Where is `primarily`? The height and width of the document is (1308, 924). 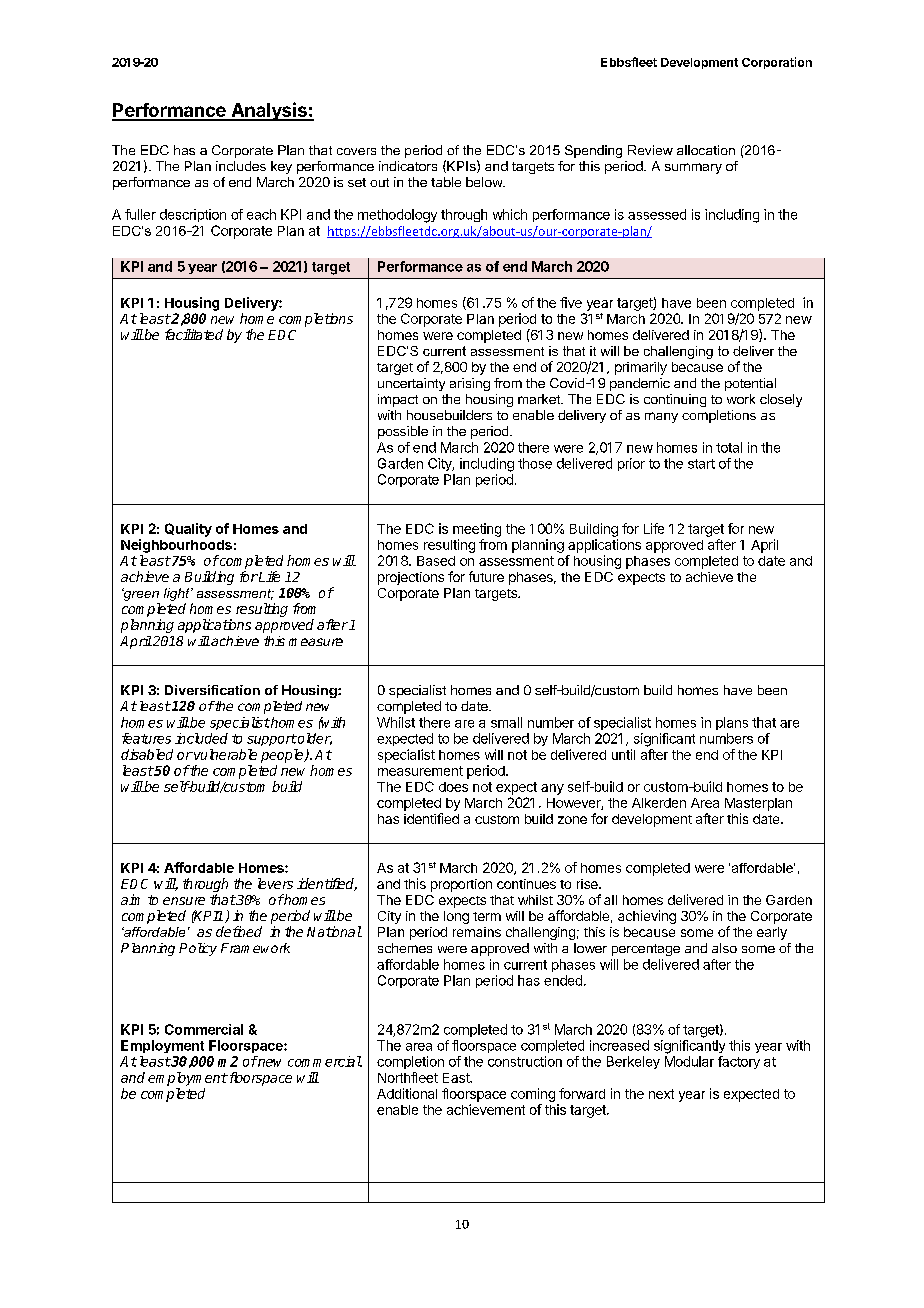 primarily is located at coordinates (641, 368).
